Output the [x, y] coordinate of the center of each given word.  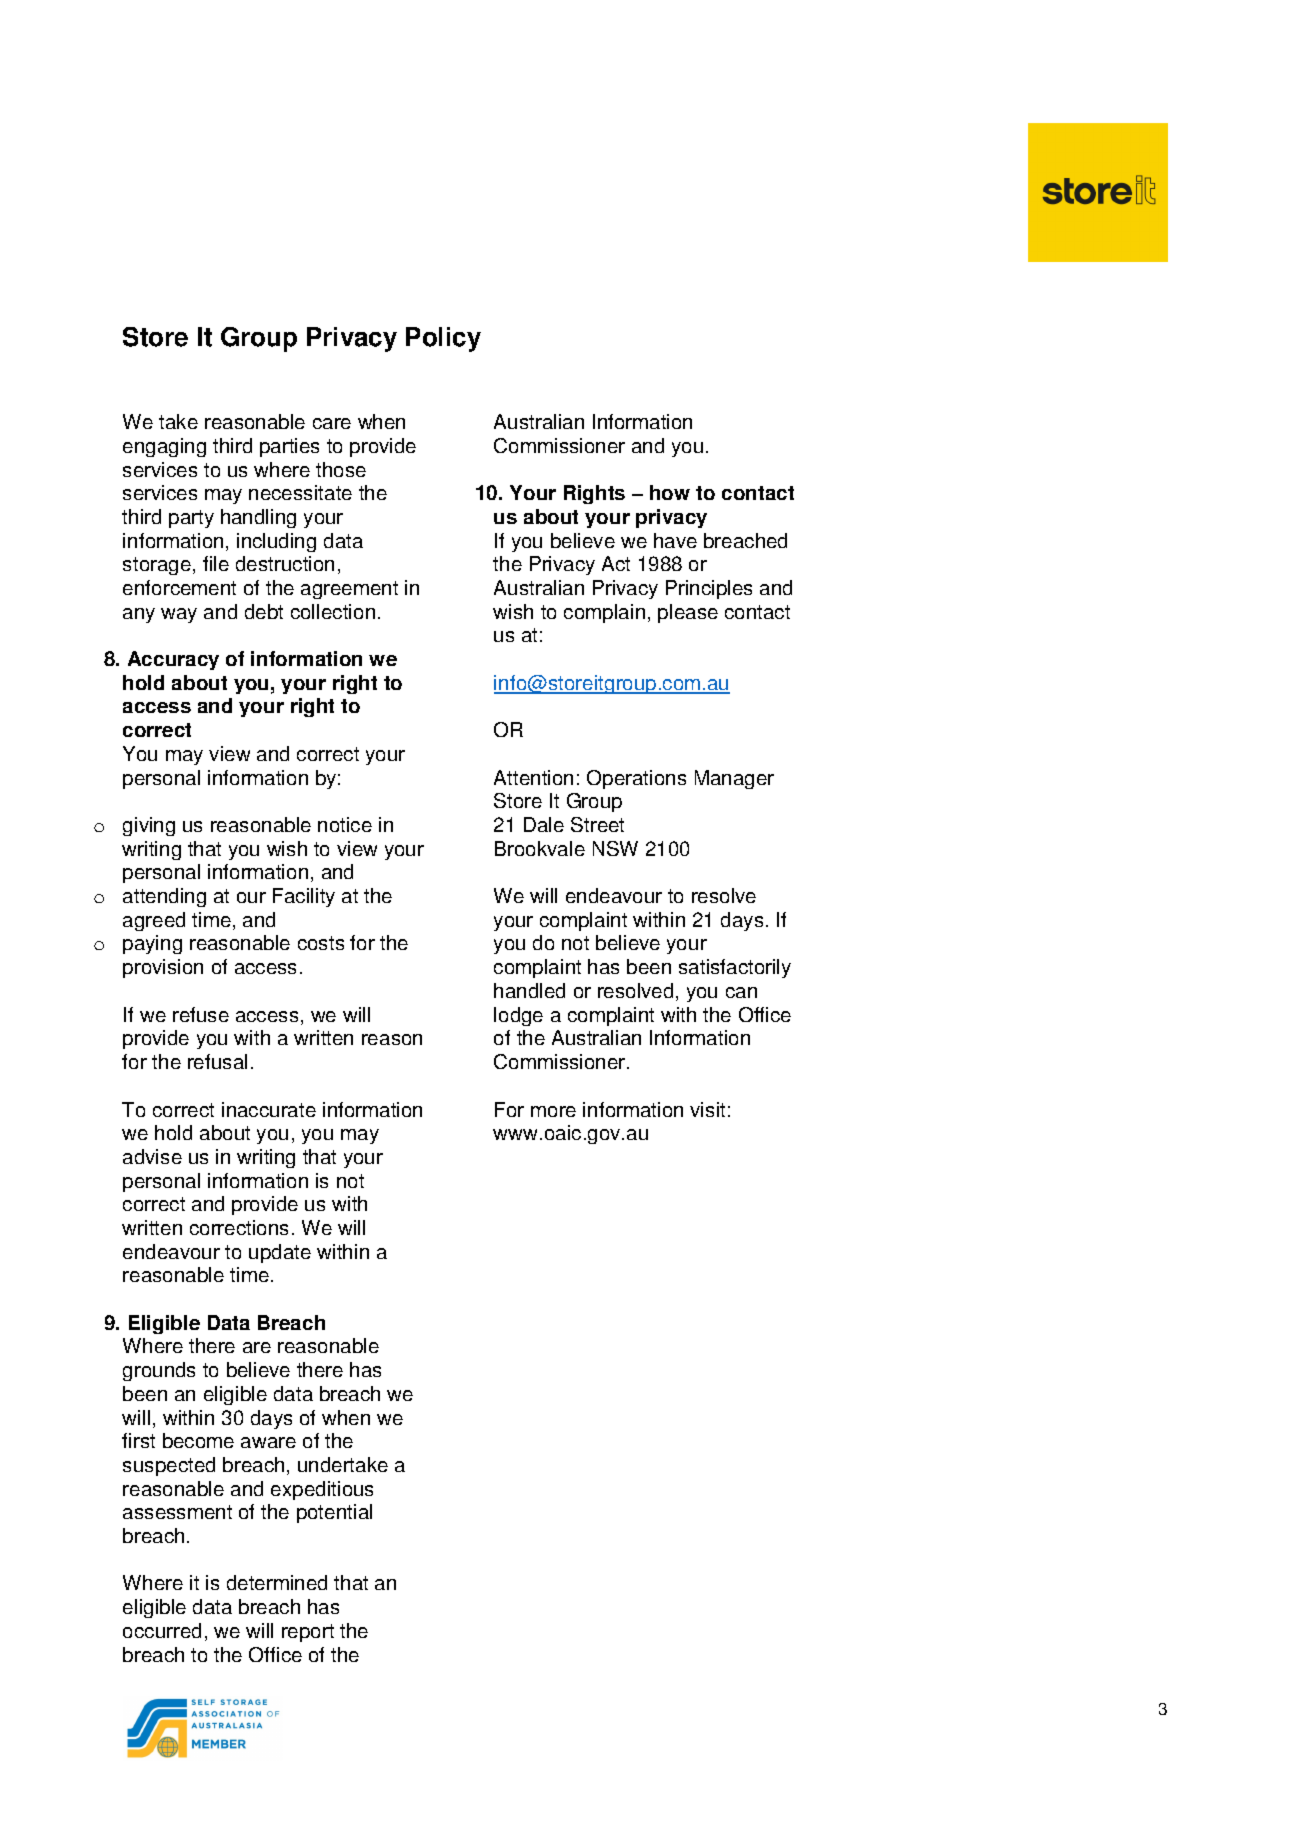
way [179, 615]
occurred [162, 1630]
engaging [164, 447]
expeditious [322, 1490]
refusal [217, 1061]
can [741, 992]
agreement [349, 590]
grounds [159, 1371]
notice [345, 824]
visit [707, 1109]
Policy [443, 339]
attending [164, 897]
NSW [615, 848]
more [553, 1111]
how [670, 492]
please [688, 613]
